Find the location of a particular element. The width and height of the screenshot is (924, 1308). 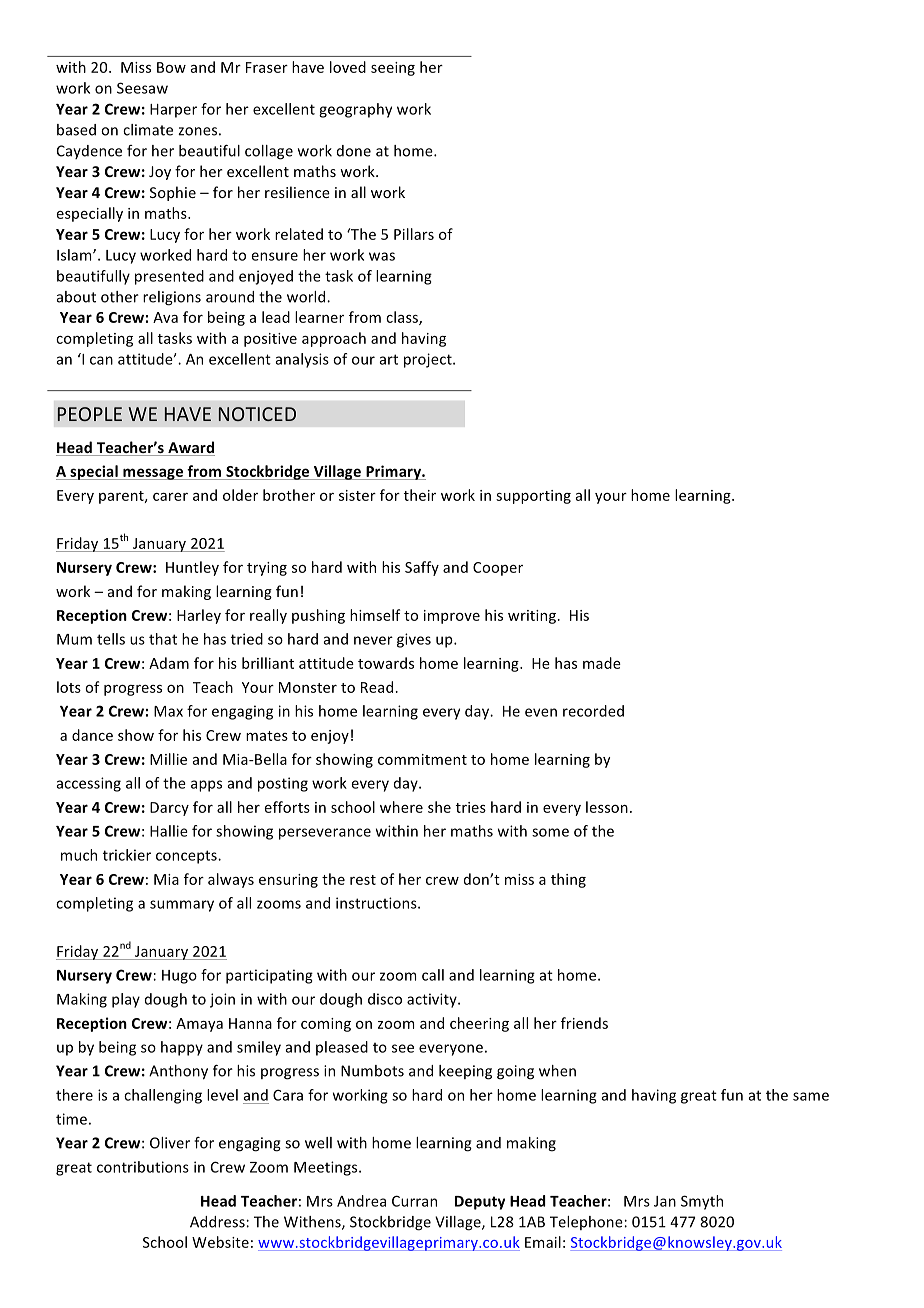

she is located at coordinates (439, 807).
